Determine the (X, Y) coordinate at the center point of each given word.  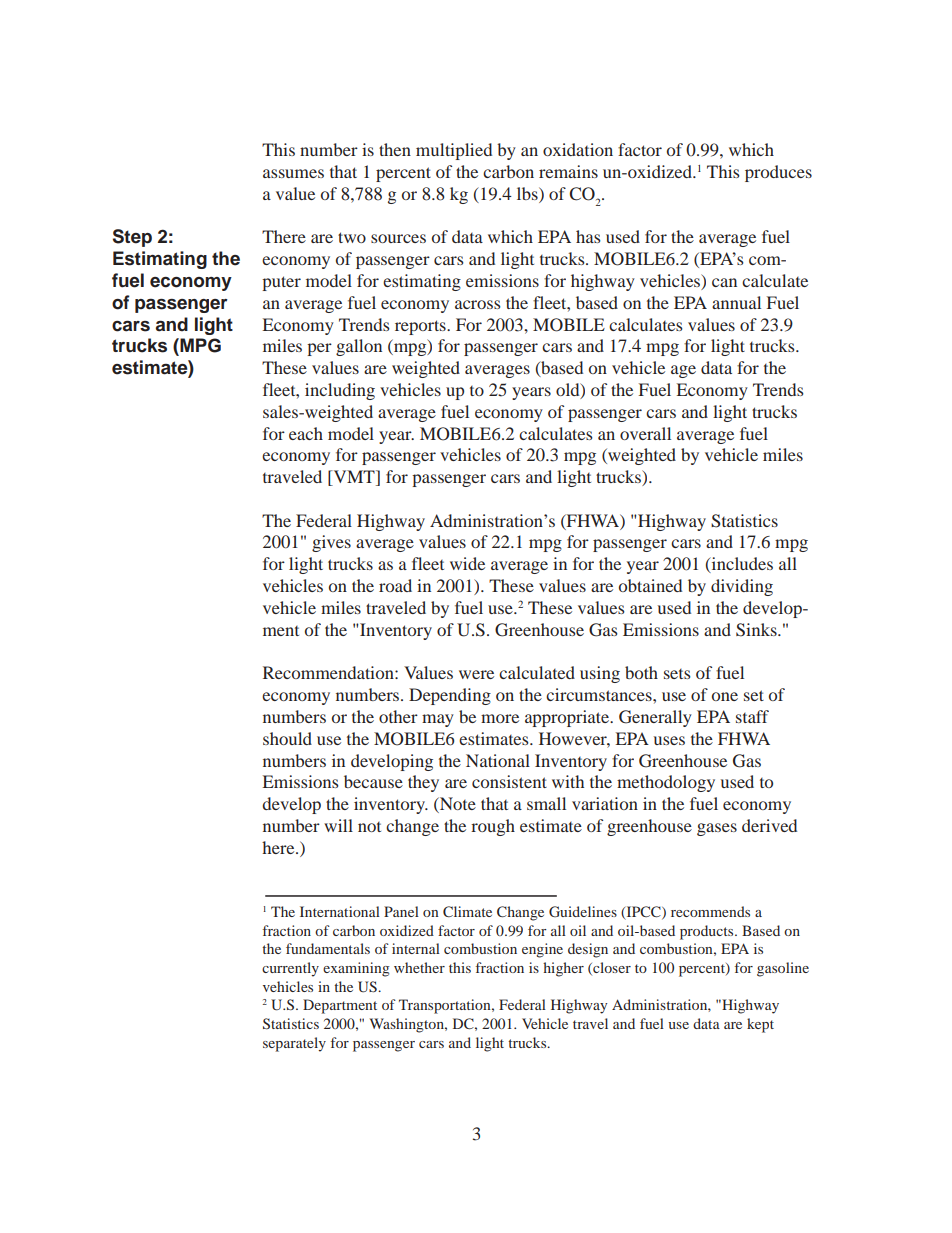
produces (778, 173)
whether (419, 967)
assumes (293, 173)
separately (294, 1044)
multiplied (454, 151)
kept (760, 1025)
